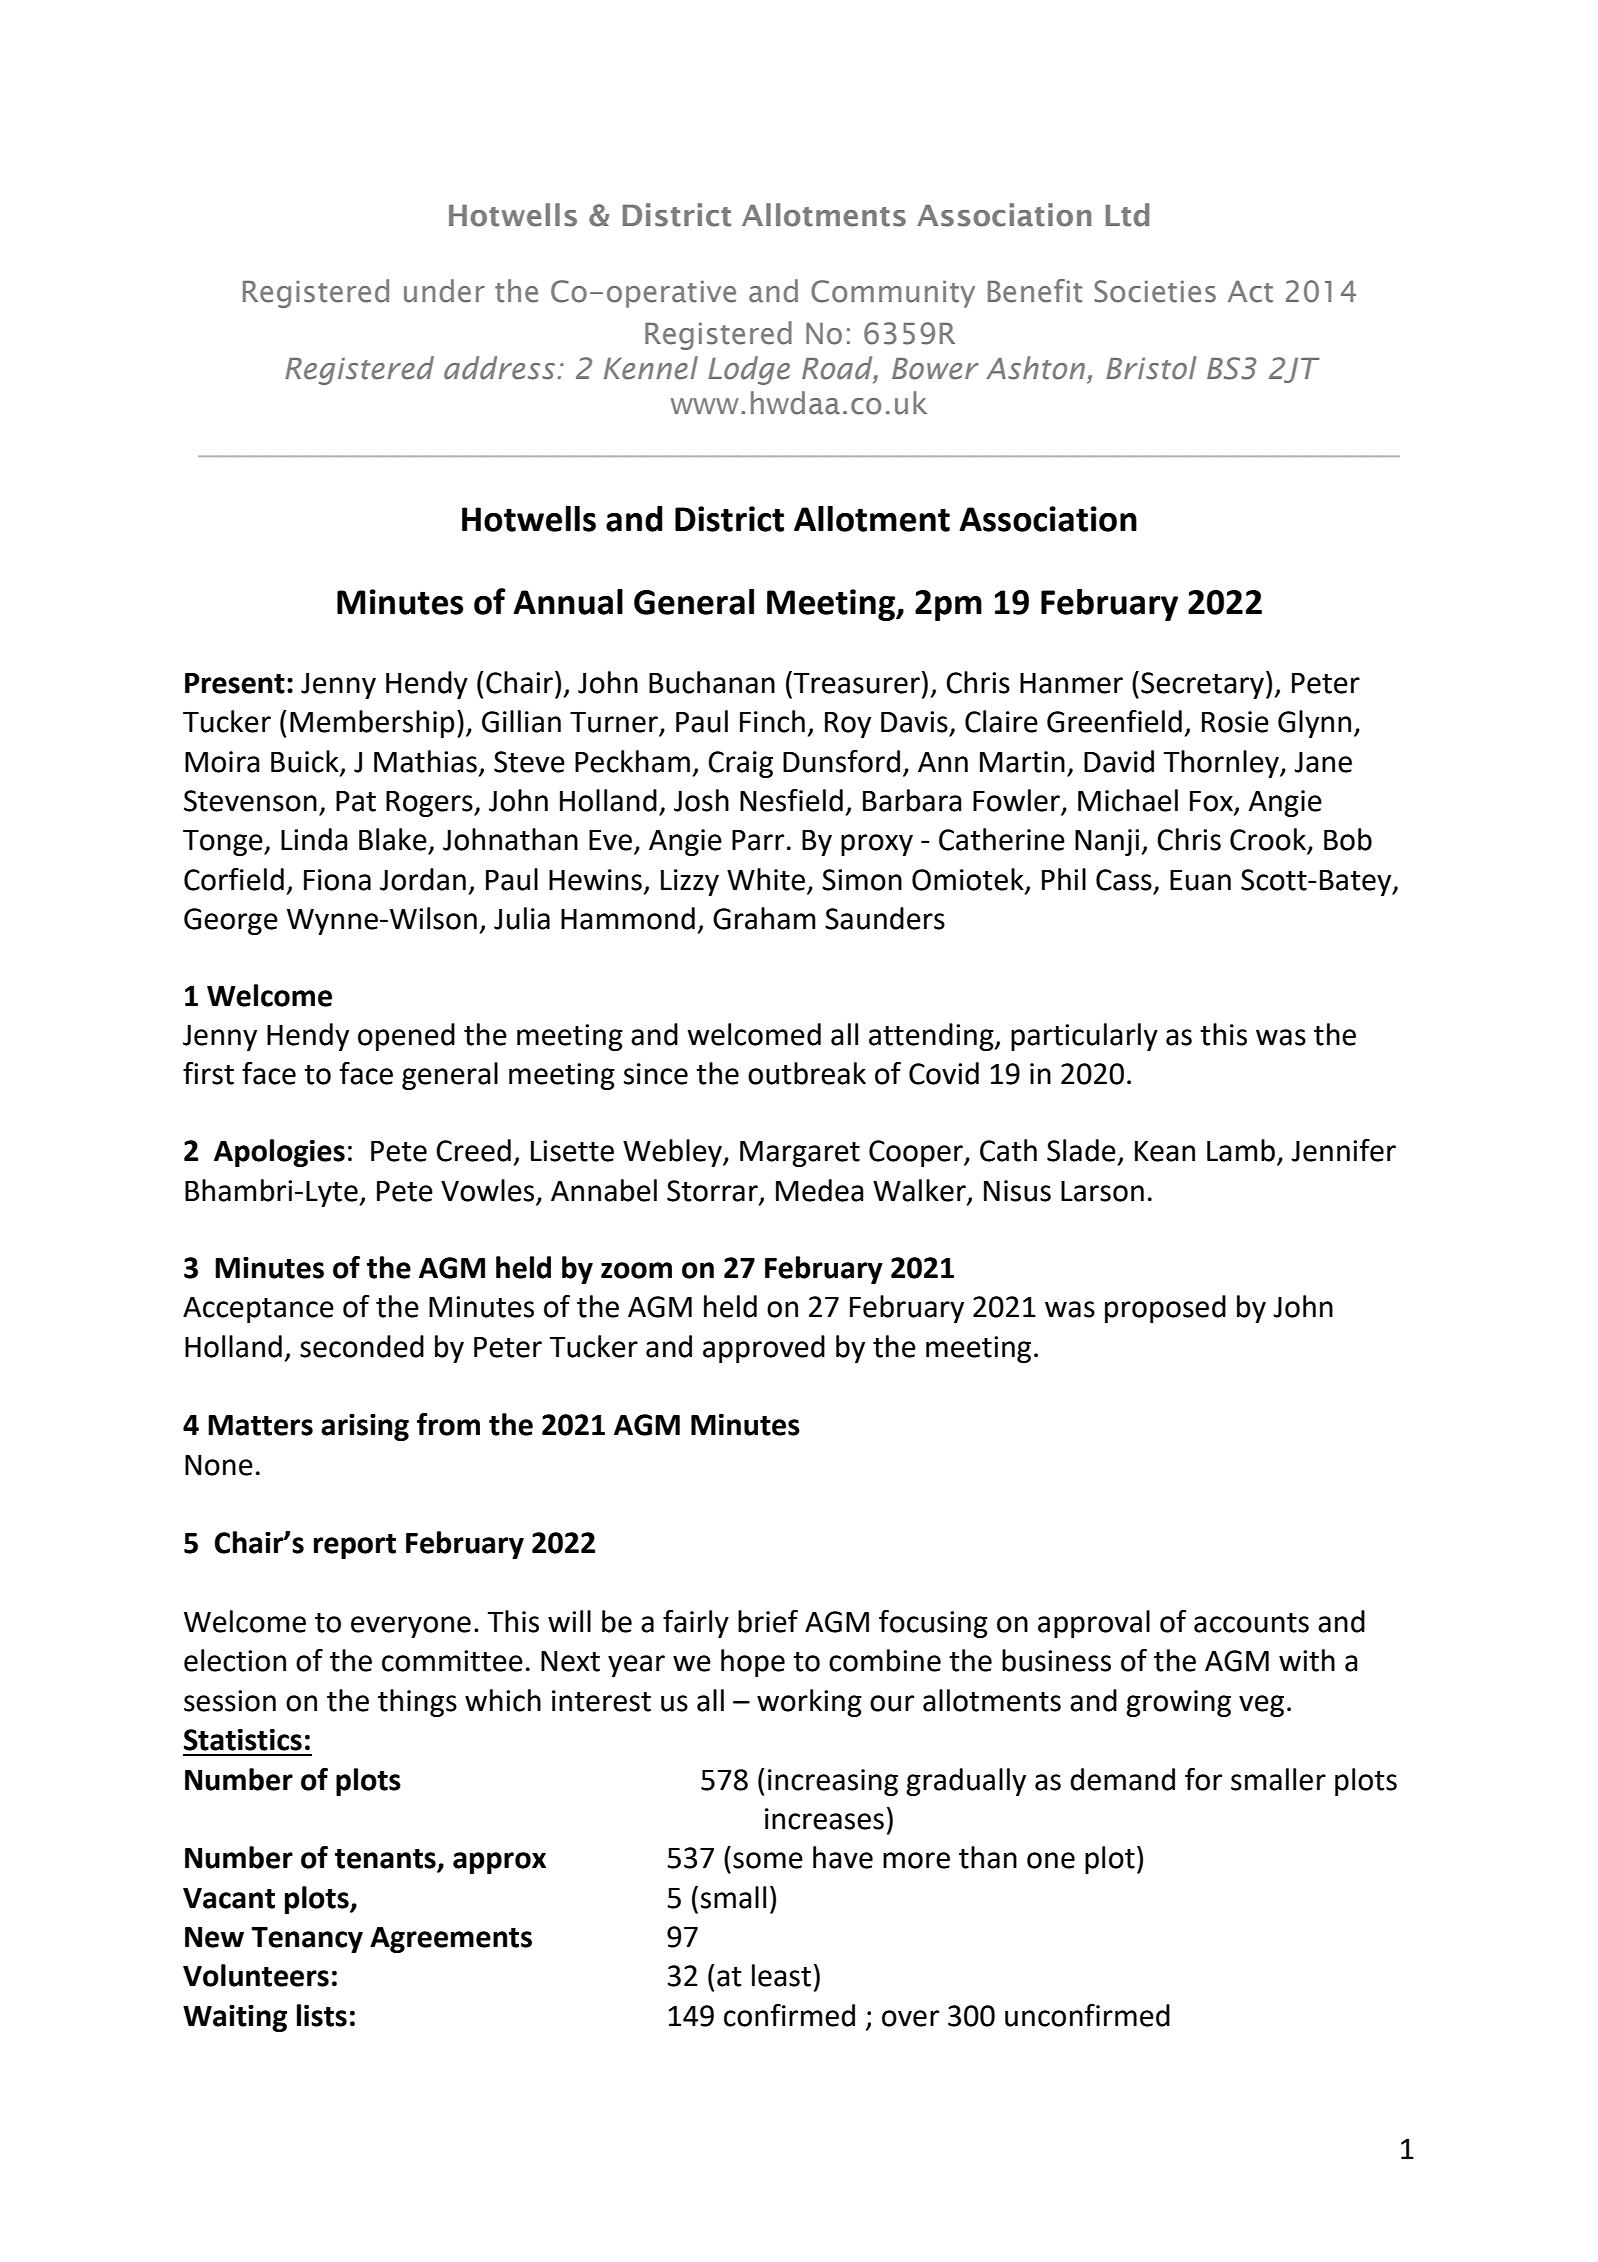  What do you see at coordinates (365, 1427) in the image?
I see `arising` at bounding box center [365, 1427].
